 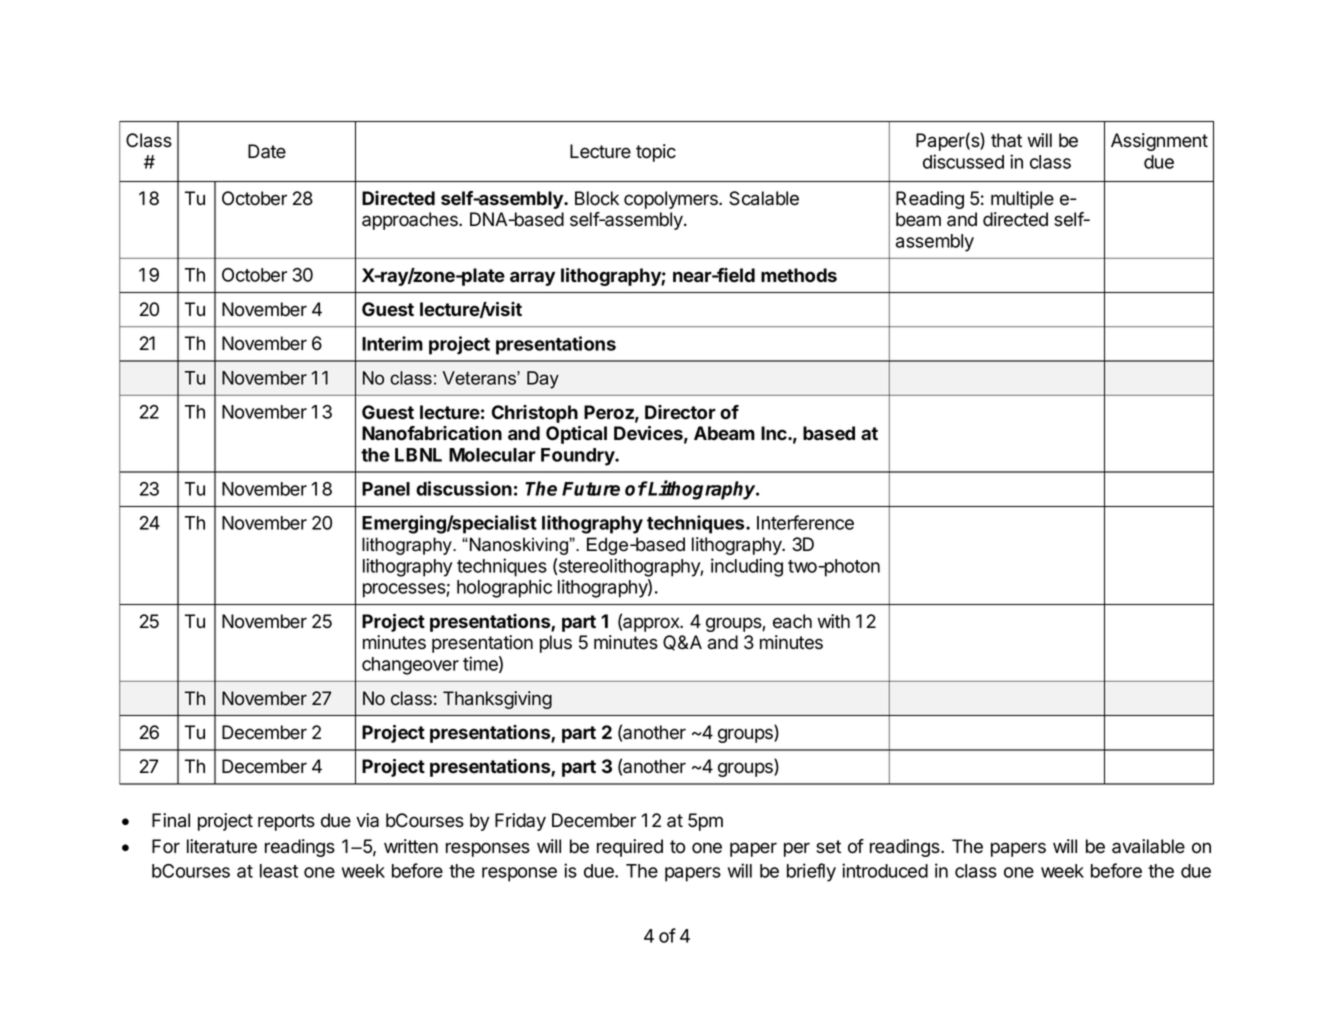 I want to click on least, so click(x=279, y=871).
